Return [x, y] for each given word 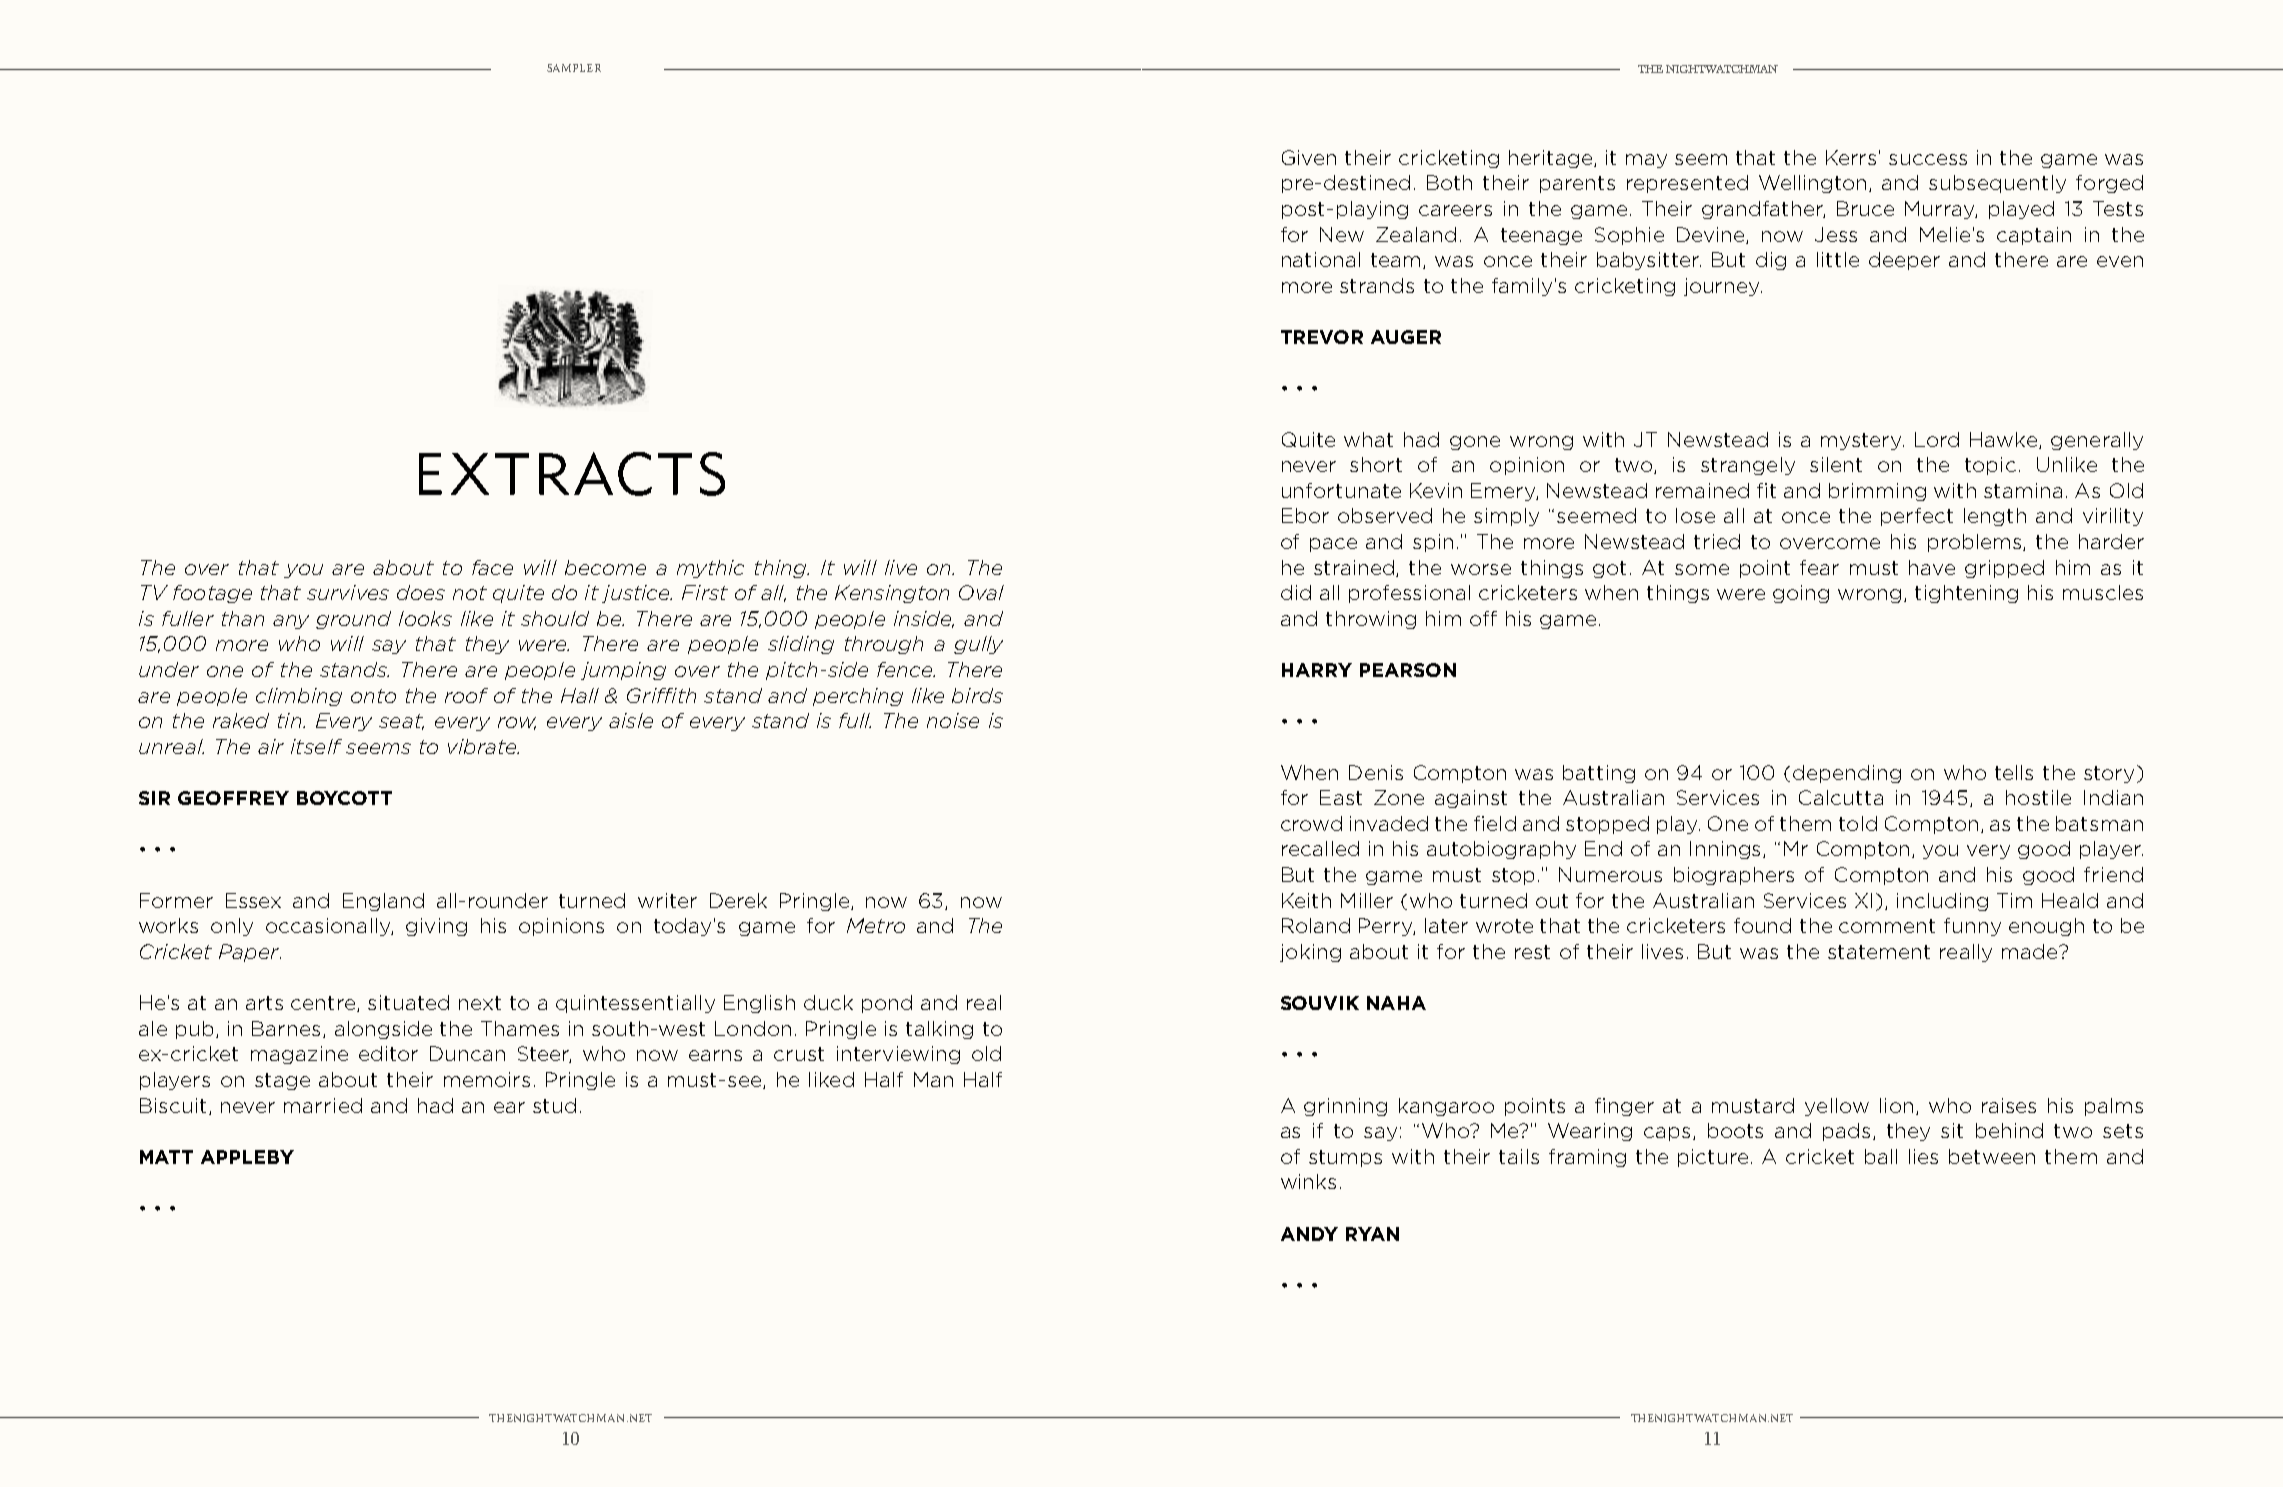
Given [1309, 157]
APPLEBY [247, 1157]
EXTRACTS [572, 474]
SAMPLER [574, 68]
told [1858, 823]
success [1928, 159]
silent [1836, 464]
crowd [1311, 823]
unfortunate [1341, 490]
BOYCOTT [344, 798]
